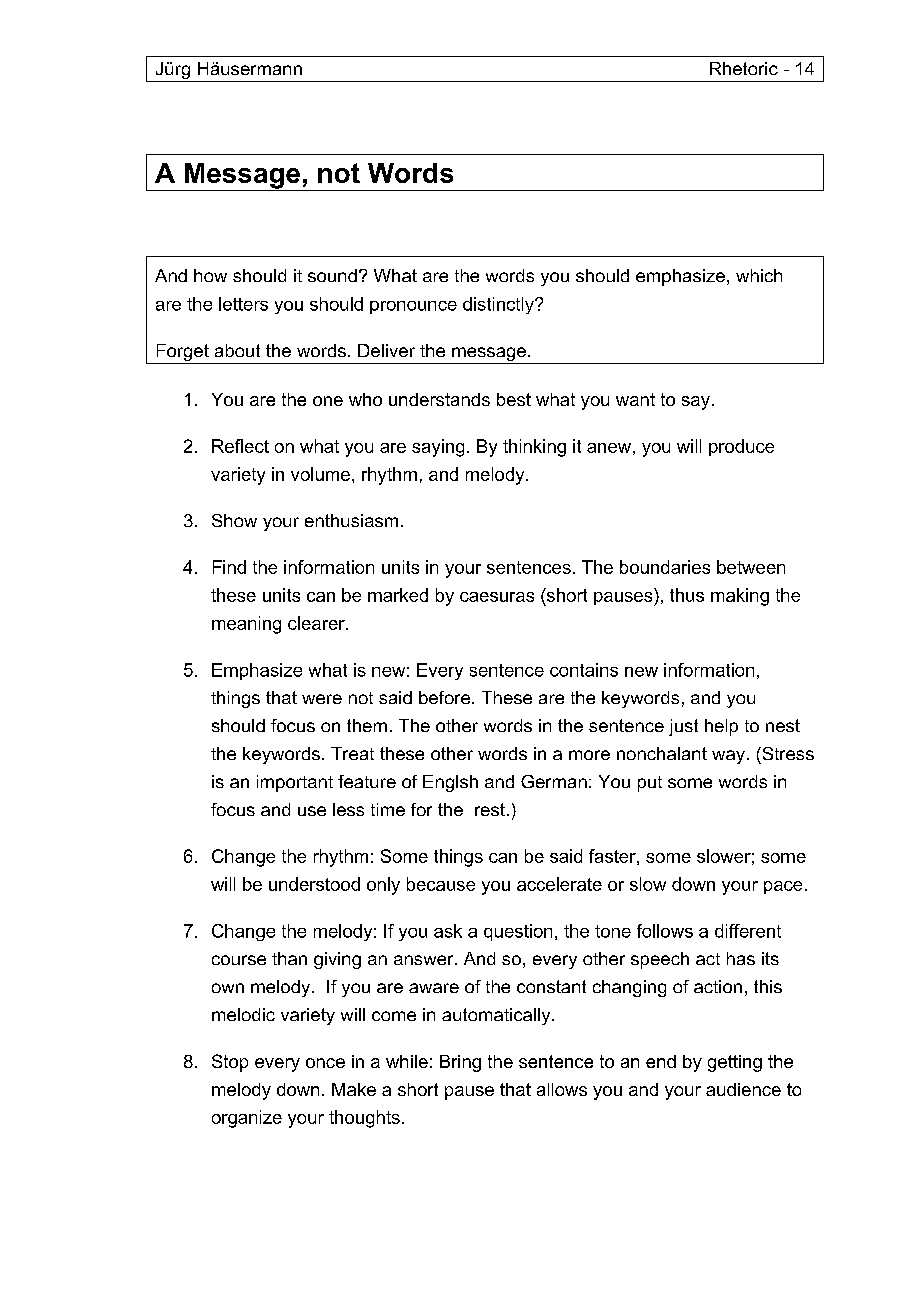 This screenshot has height=1308, width=924. I want to click on distinctly, so click(499, 305).
